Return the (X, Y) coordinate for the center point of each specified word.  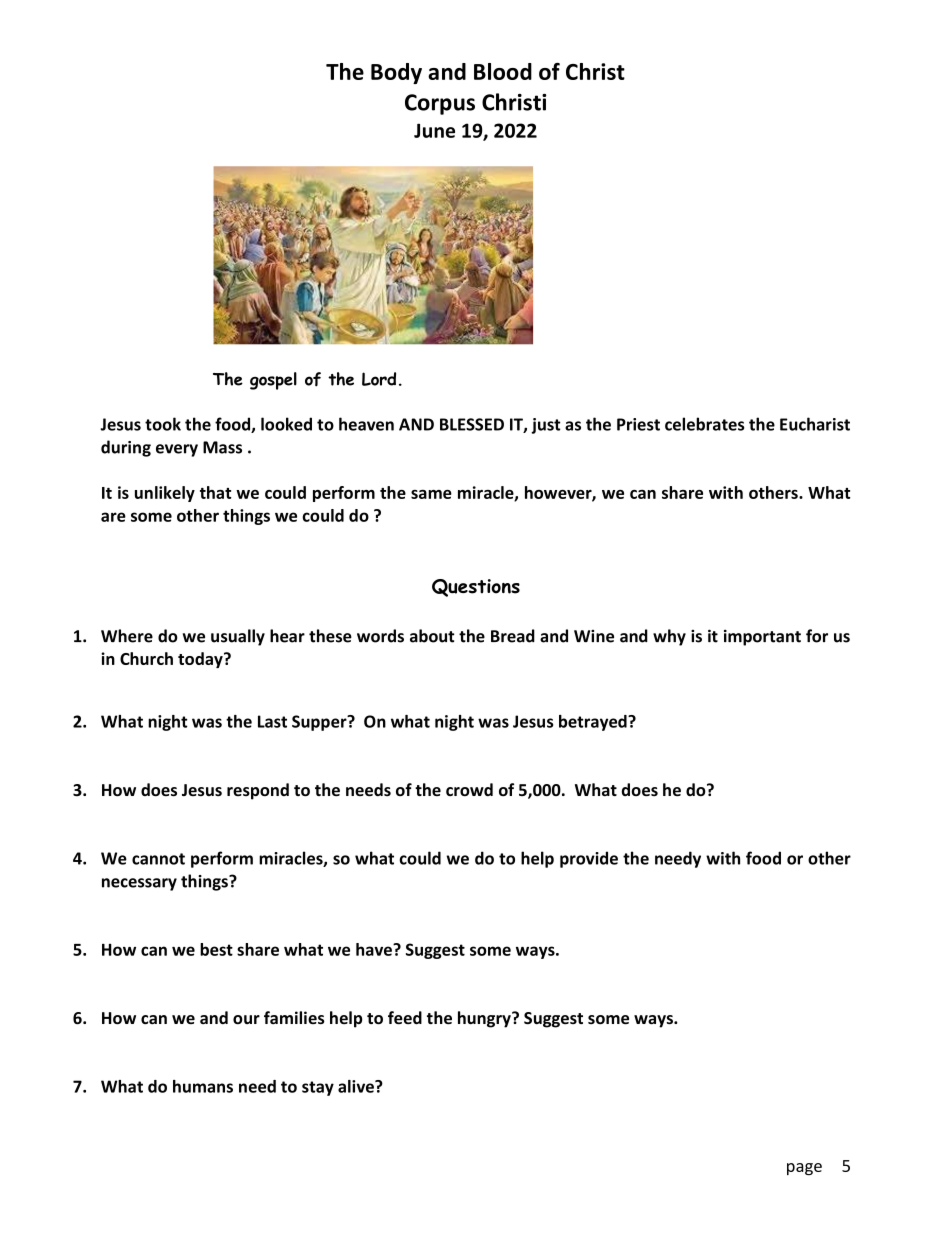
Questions (476, 588)
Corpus (440, 104)
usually (238, 637)
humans (203, 1086)
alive (357, 1086)
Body (396, 73)
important (762, 637)
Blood (503, 71)
